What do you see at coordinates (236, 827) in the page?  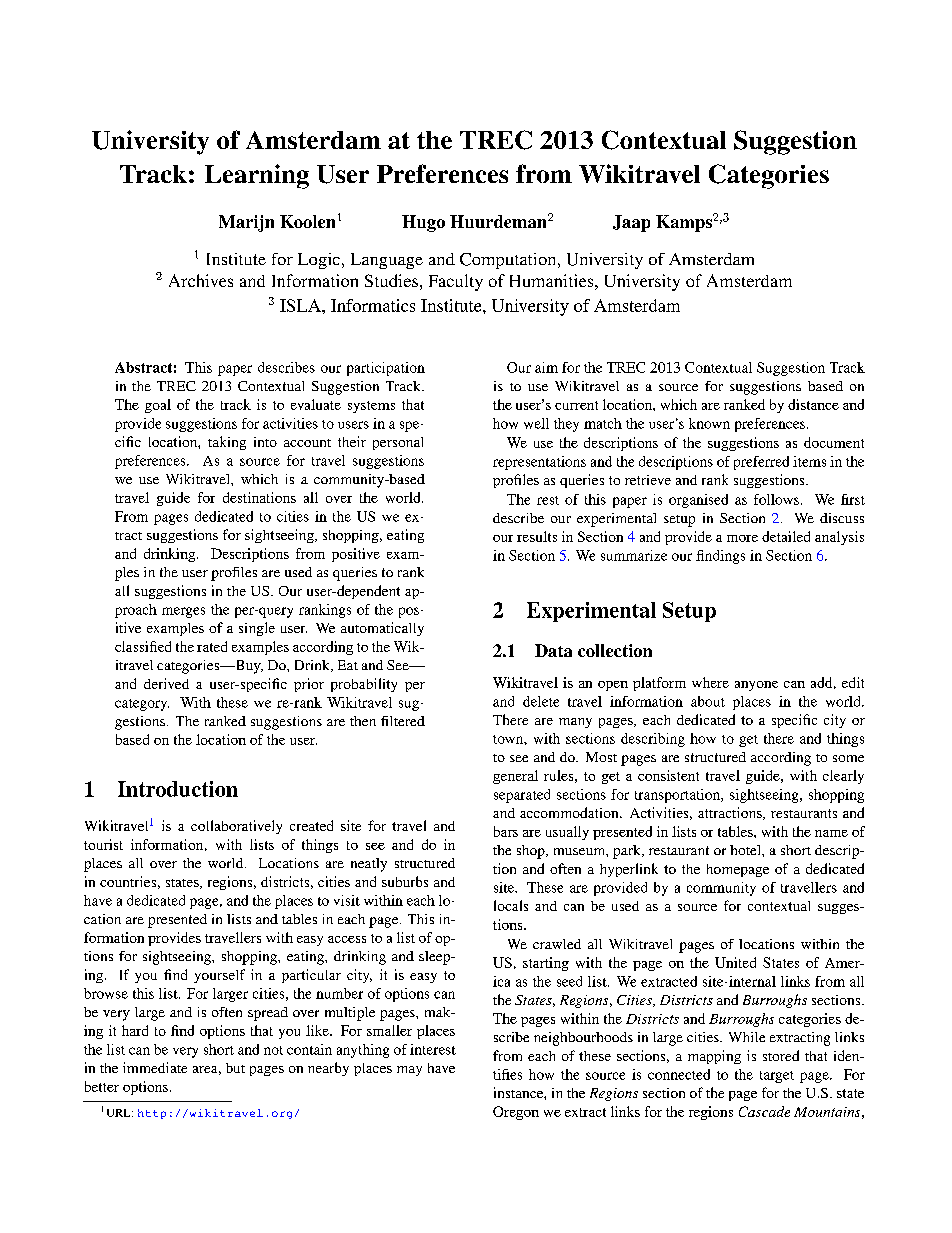 I see `collaboratively` at bounding box center [236, 827].
